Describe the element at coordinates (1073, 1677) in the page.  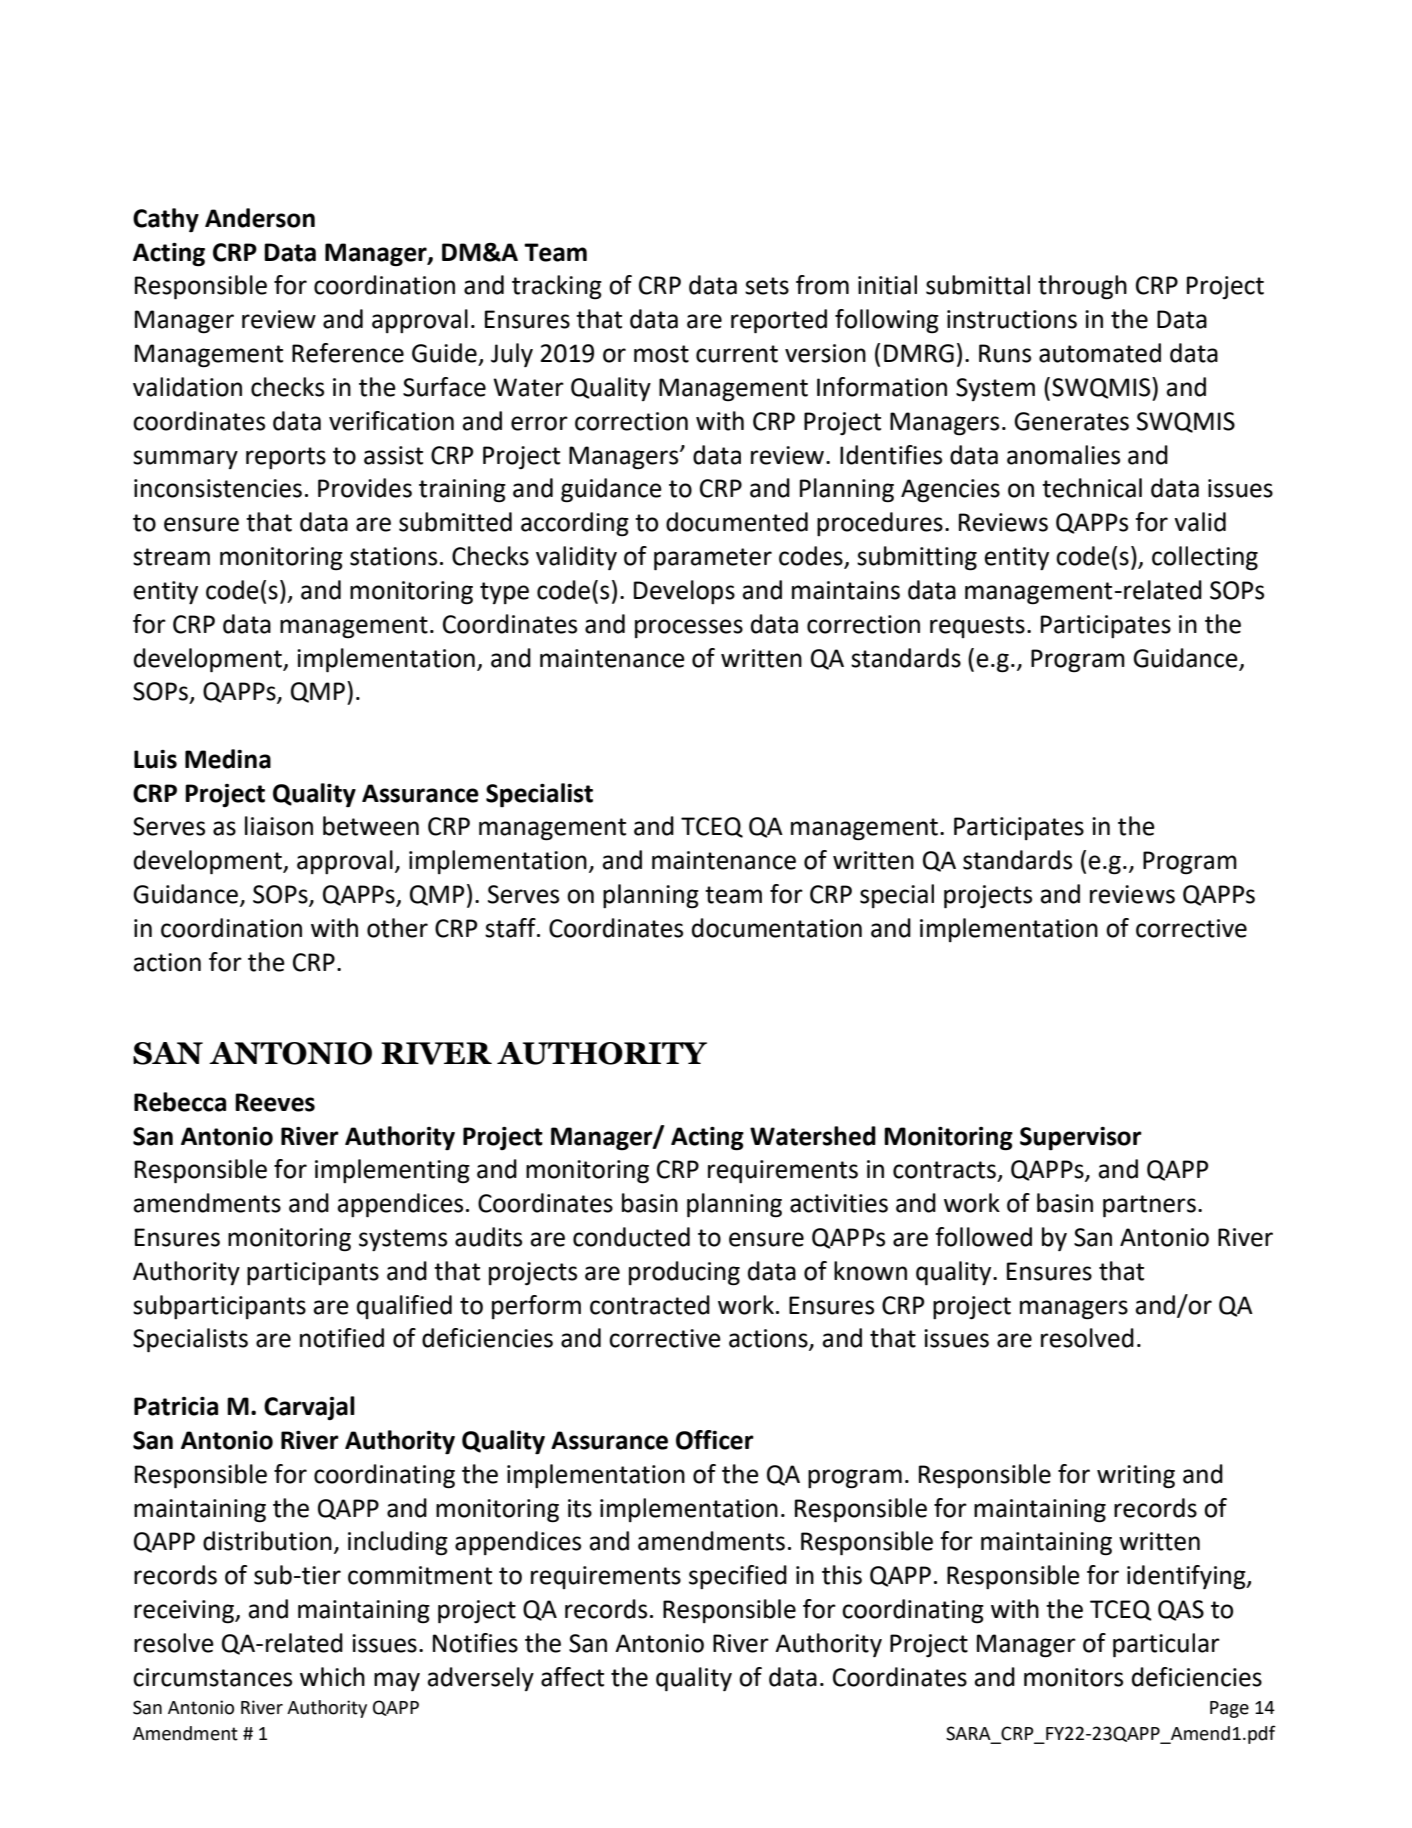
I see `monitors` at that location.
